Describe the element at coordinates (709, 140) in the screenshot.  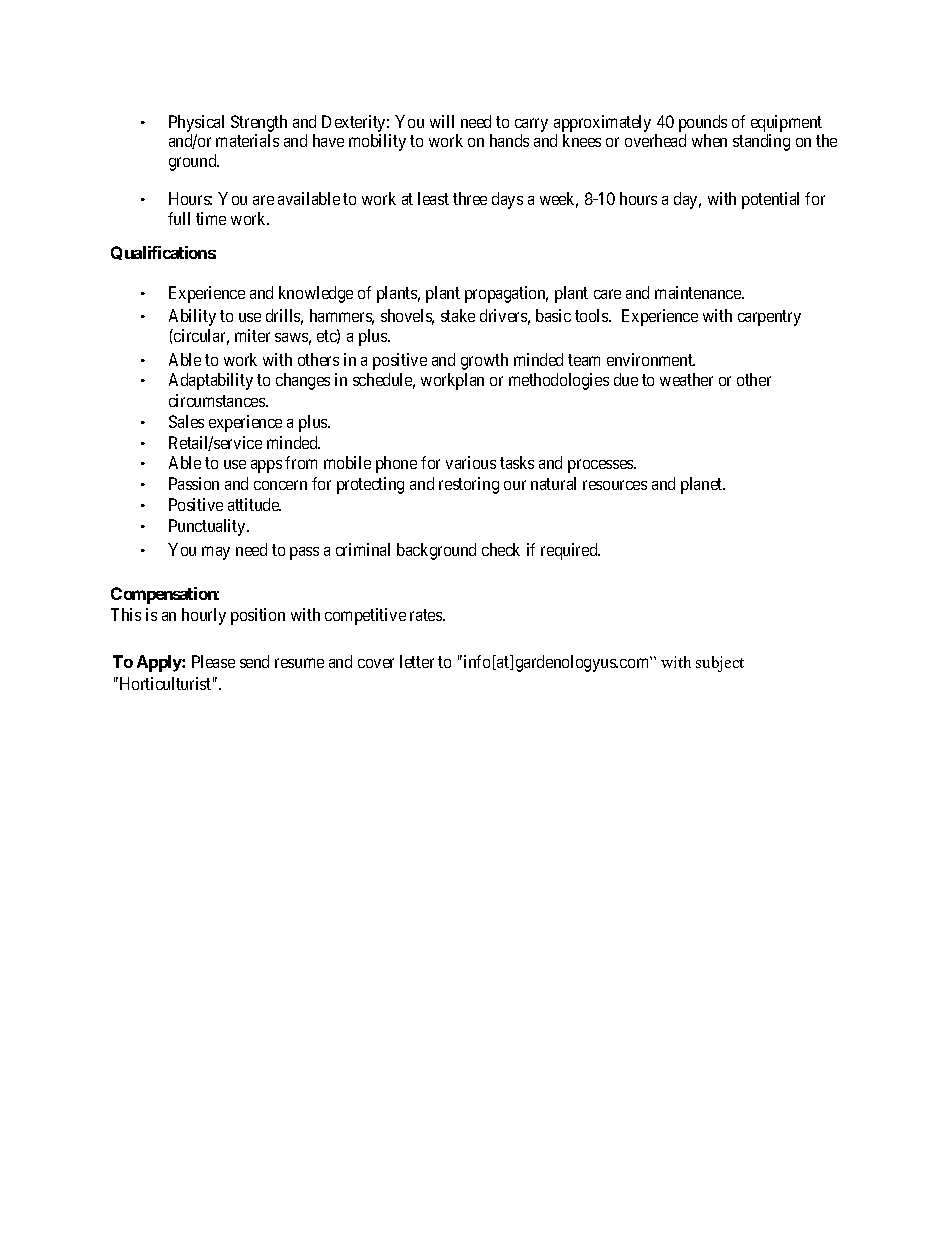
I see `when` at that location.
